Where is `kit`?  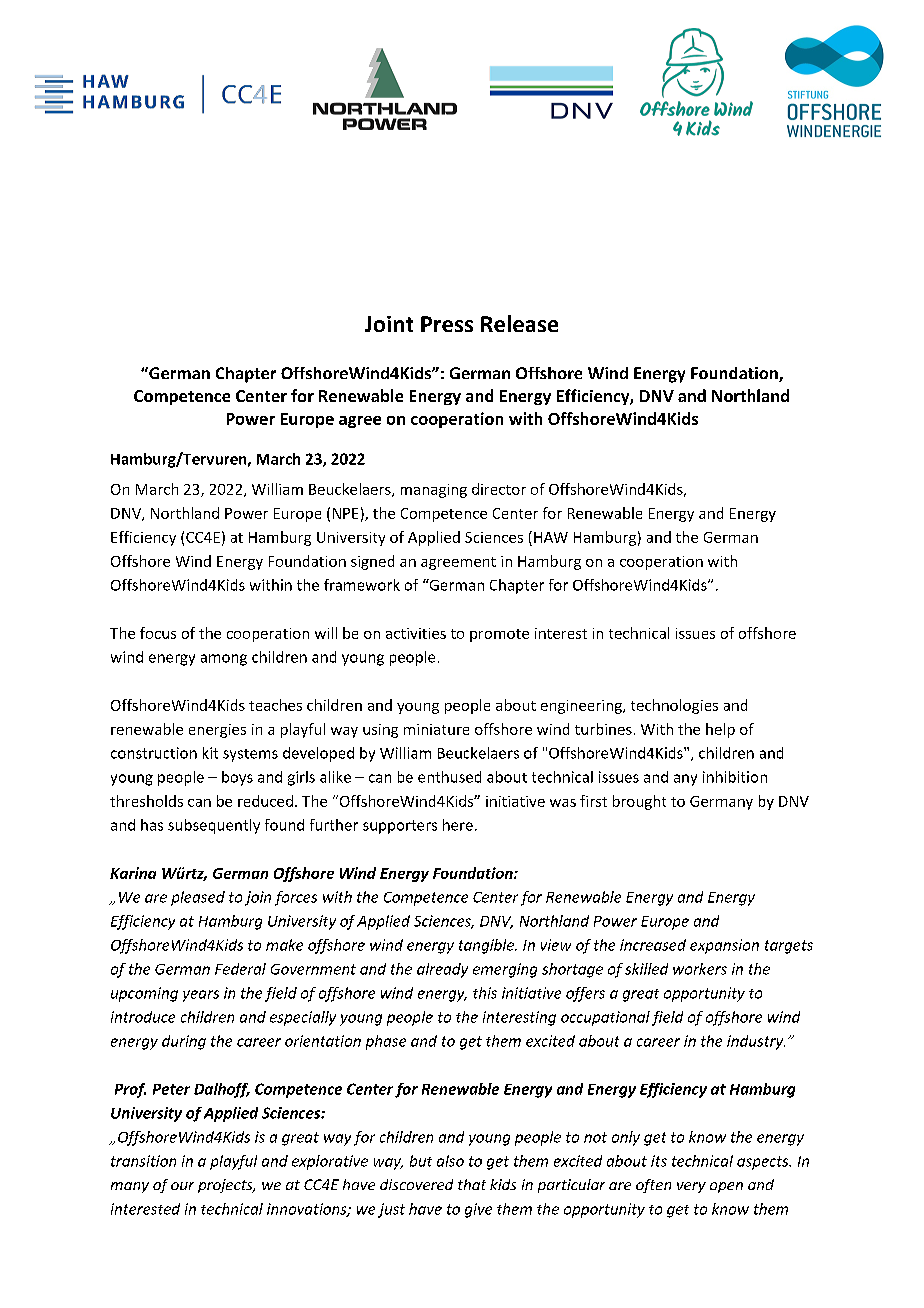 kit is located at coordinates (210, 753).
